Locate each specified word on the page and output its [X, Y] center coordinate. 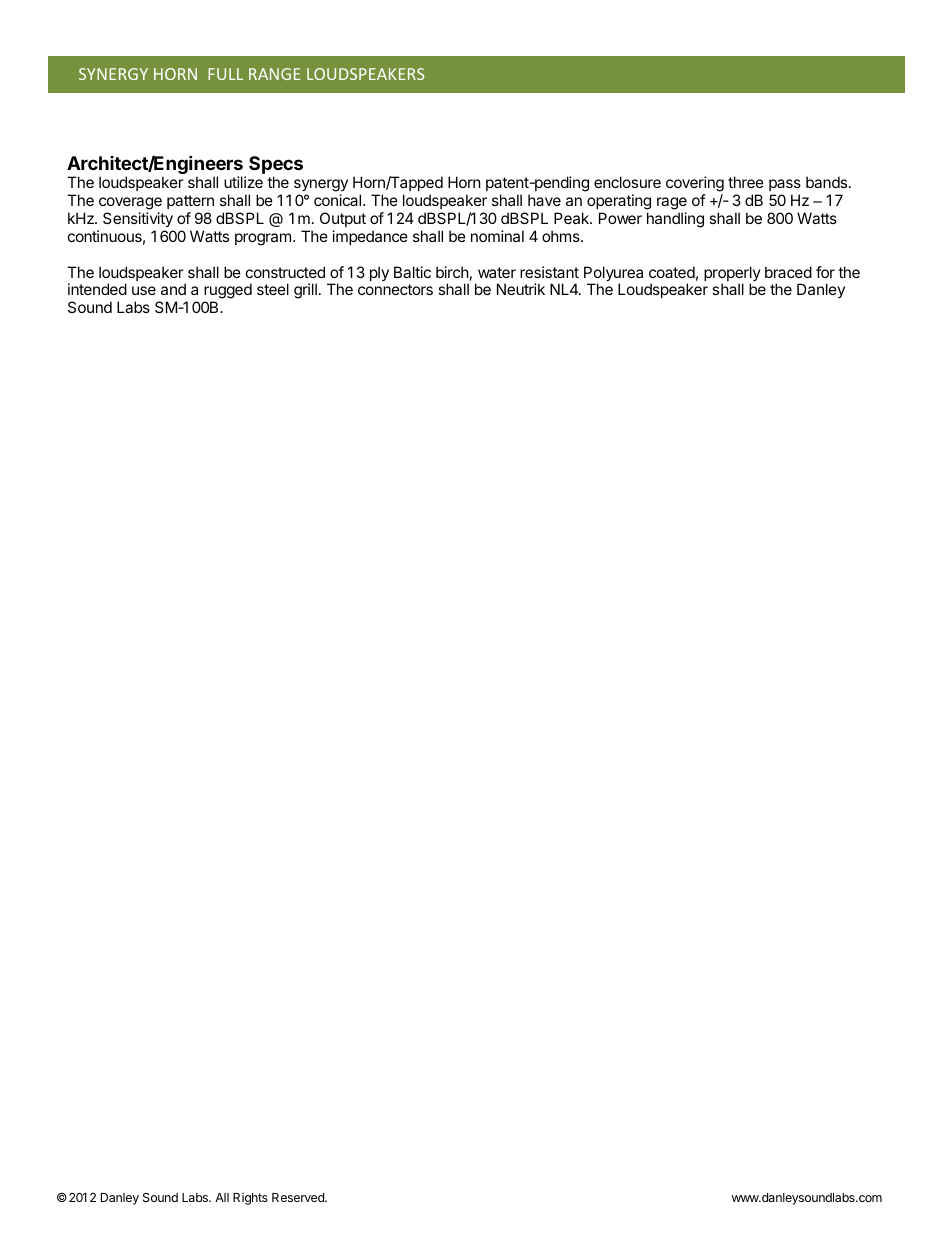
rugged [228, 292]
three [746, 182]
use [144, 290]
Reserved [299, 1197]
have [544, 200]
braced [788, 272]
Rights [250, 1199]
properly [732, 275]
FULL [225, 74]
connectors [395, 289]
